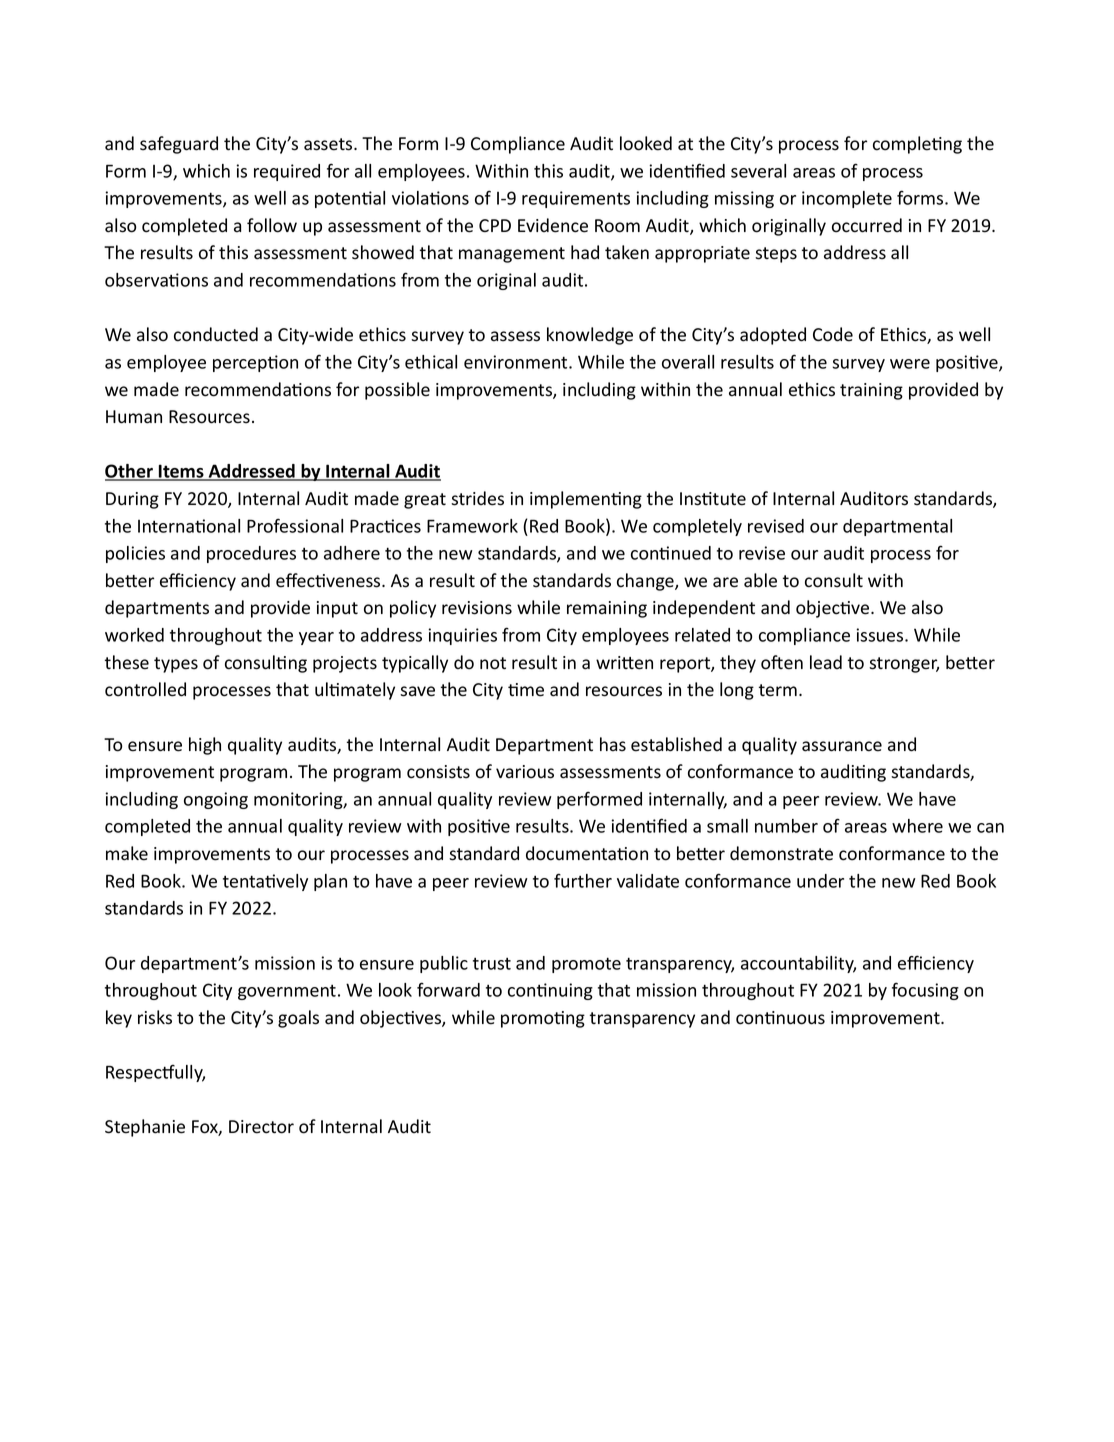 This document has height=1442, width=1114. Describe the element at coordinates (576, 199) in the document. I see `requirements` at that location.
